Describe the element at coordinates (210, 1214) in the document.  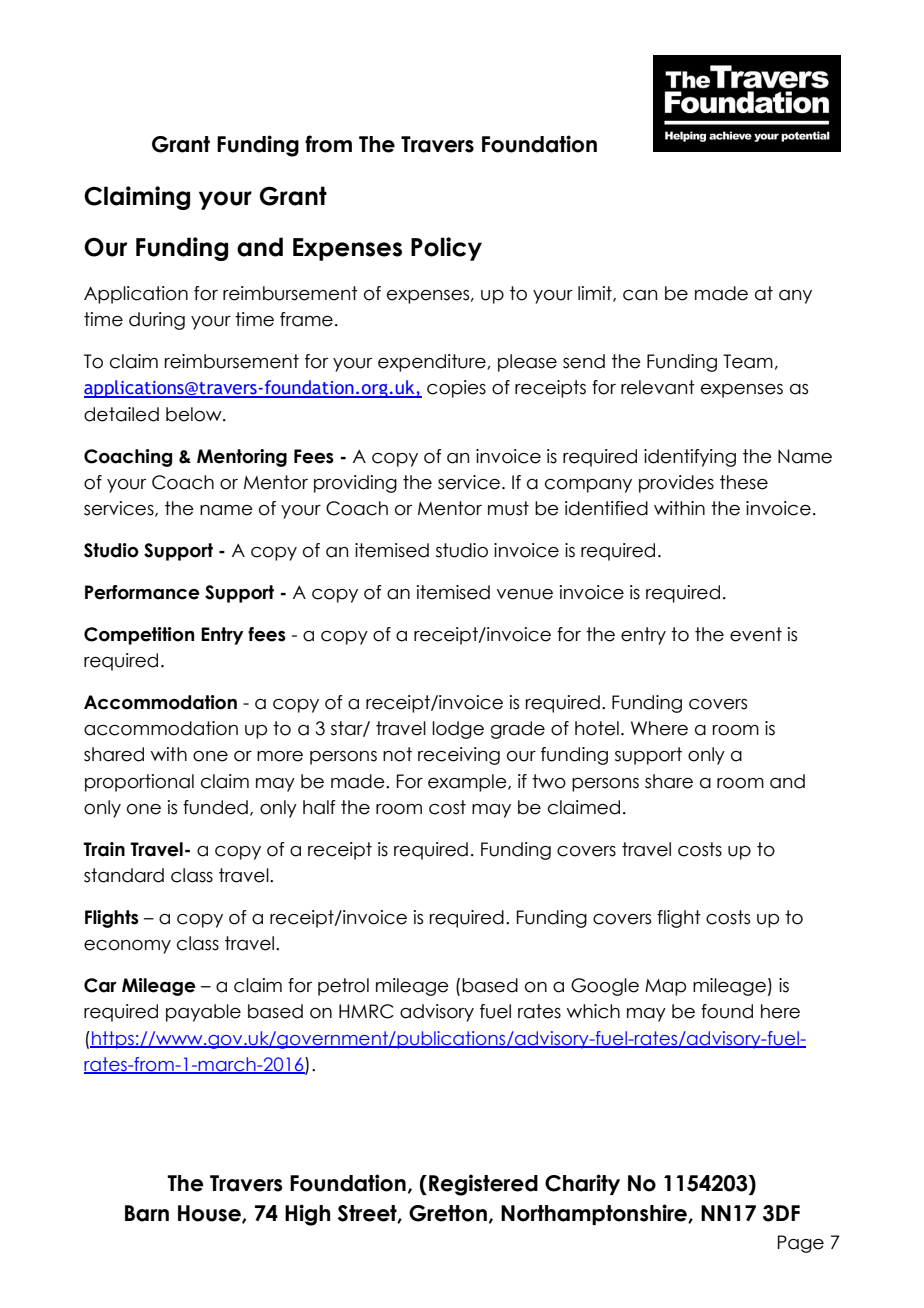
I see `House` at that location.
